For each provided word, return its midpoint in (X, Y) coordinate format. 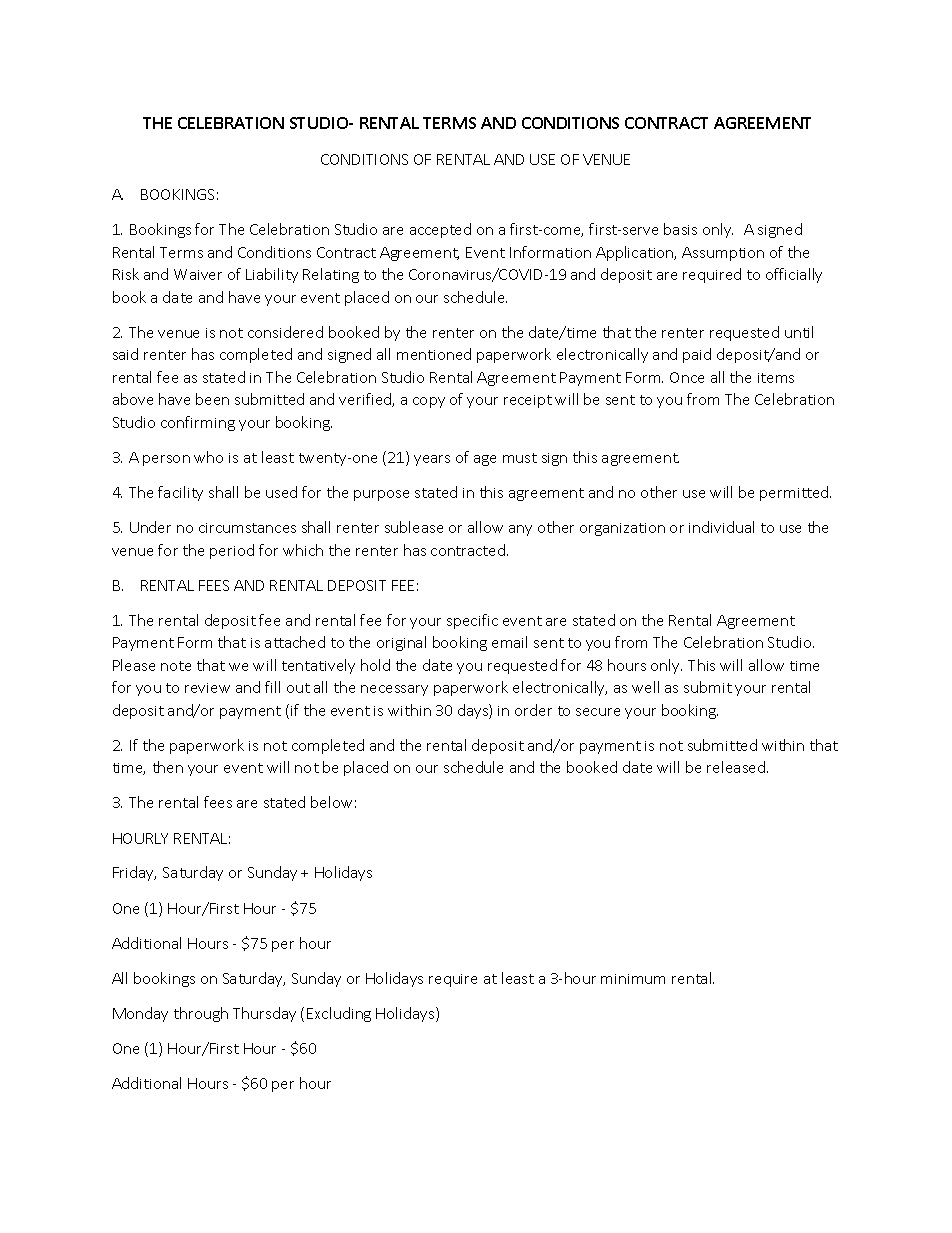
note (176, 666)
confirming (198, 423)
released (737, 767)
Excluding (339, 1014)
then (168, 767)
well (645, 687)
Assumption (723, 254)
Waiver (198, 274)
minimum (633, 979)
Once (687, 377)
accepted (440, 230)
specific (472, 621)
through (201, 1014)
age (485, 460)
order (533, 710)
